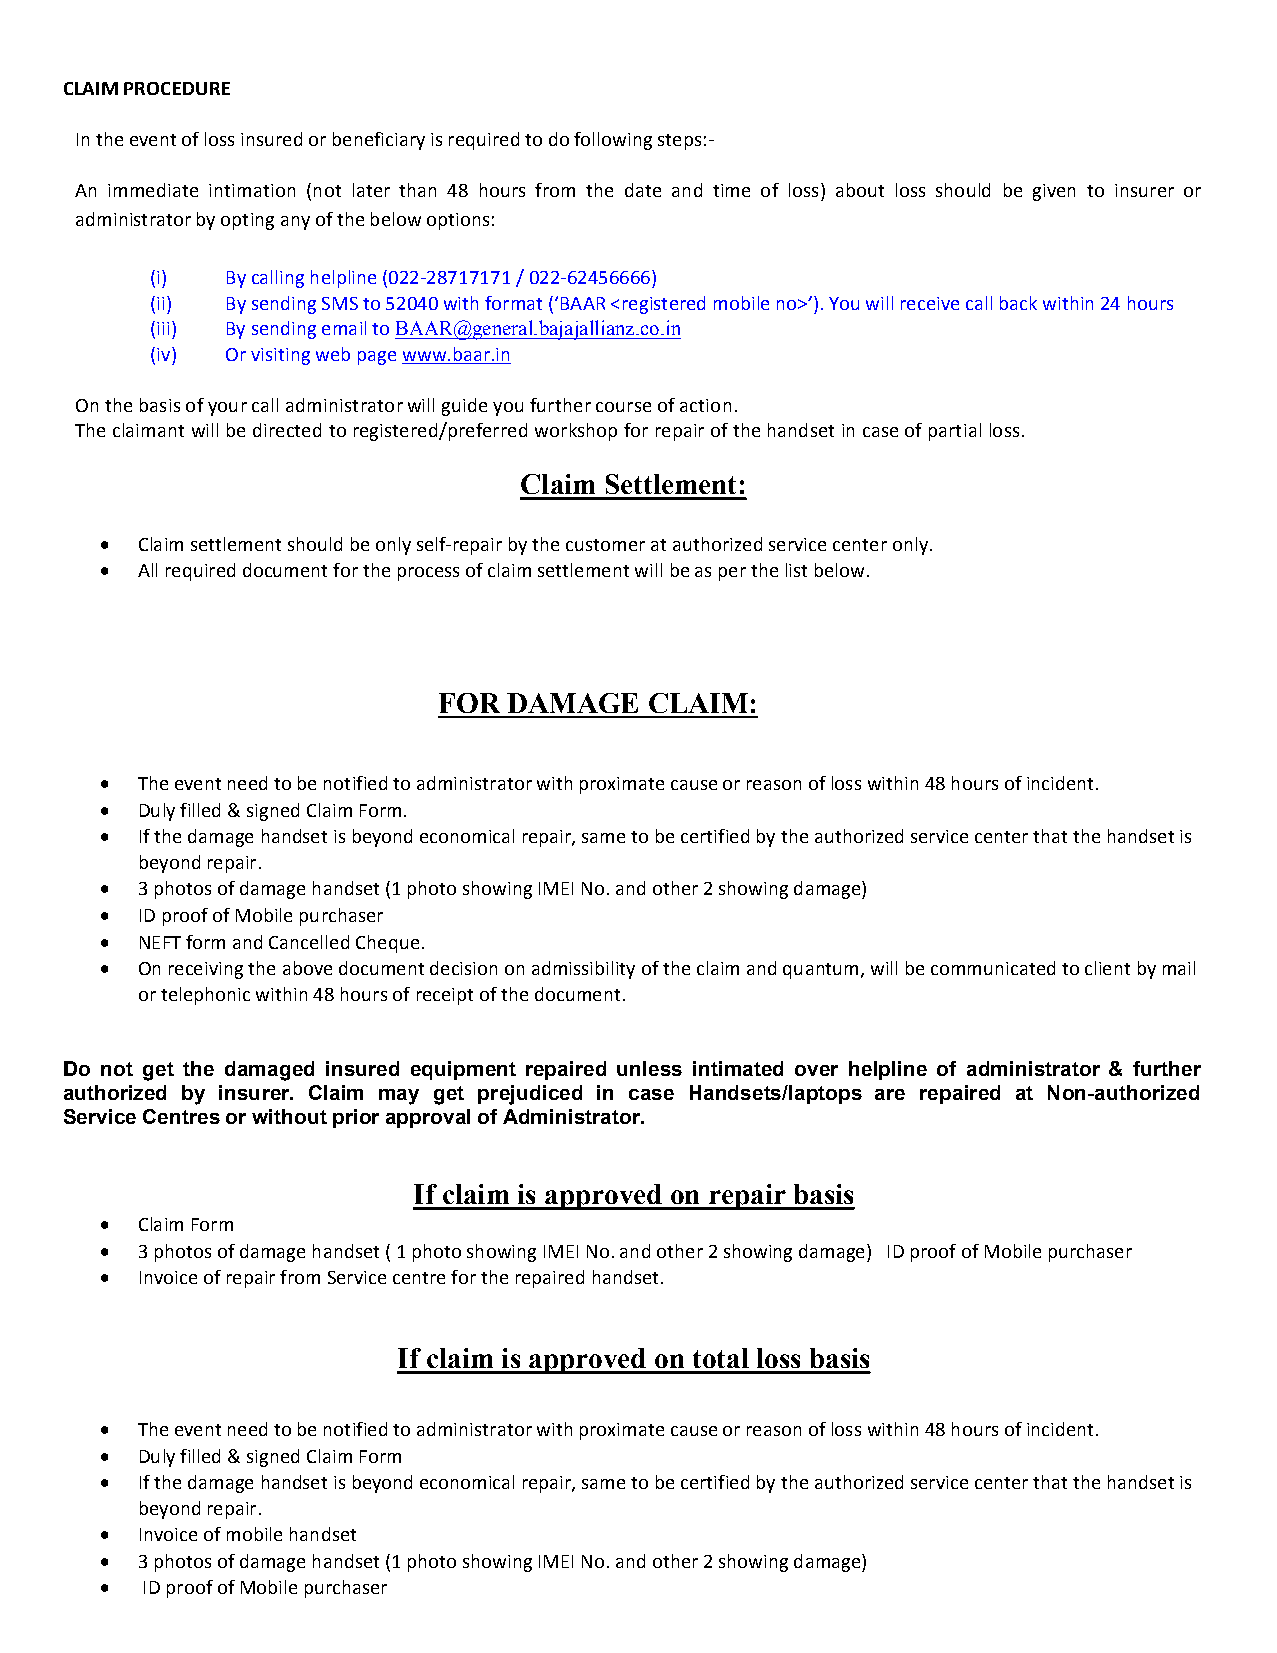 The height and width of the screenshot is (1653, 1277). What do you see at coordinates (428, 574) in the screenshot?
I see `process` at bounding box center [428, 574].
